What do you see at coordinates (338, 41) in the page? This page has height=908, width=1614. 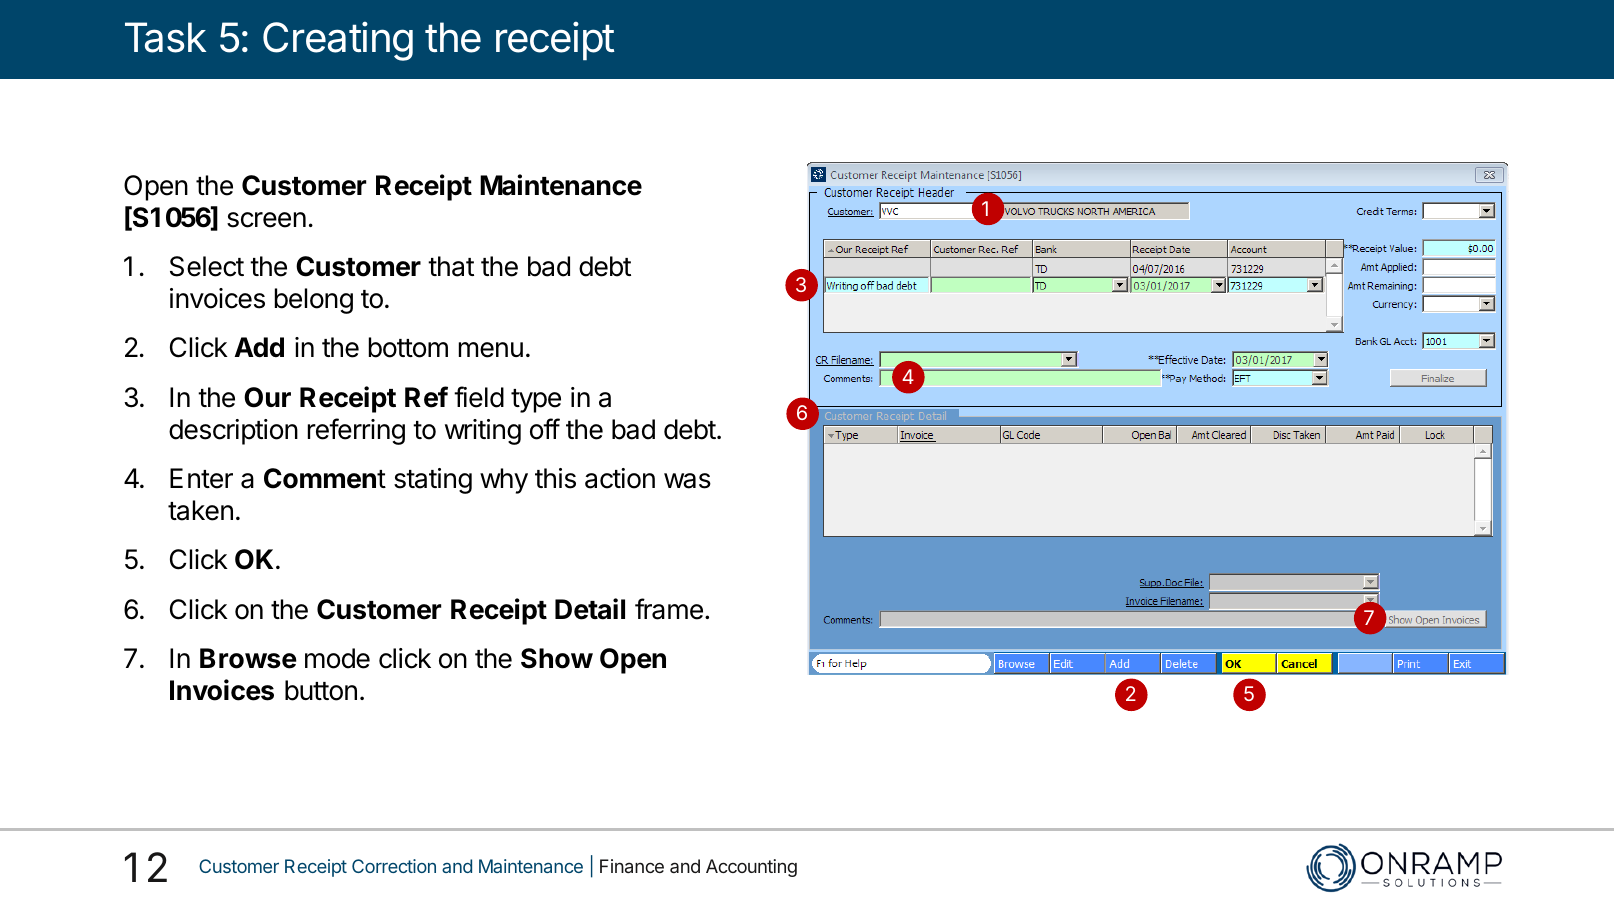 I see `Creating` at bounding box center [338, 41].
